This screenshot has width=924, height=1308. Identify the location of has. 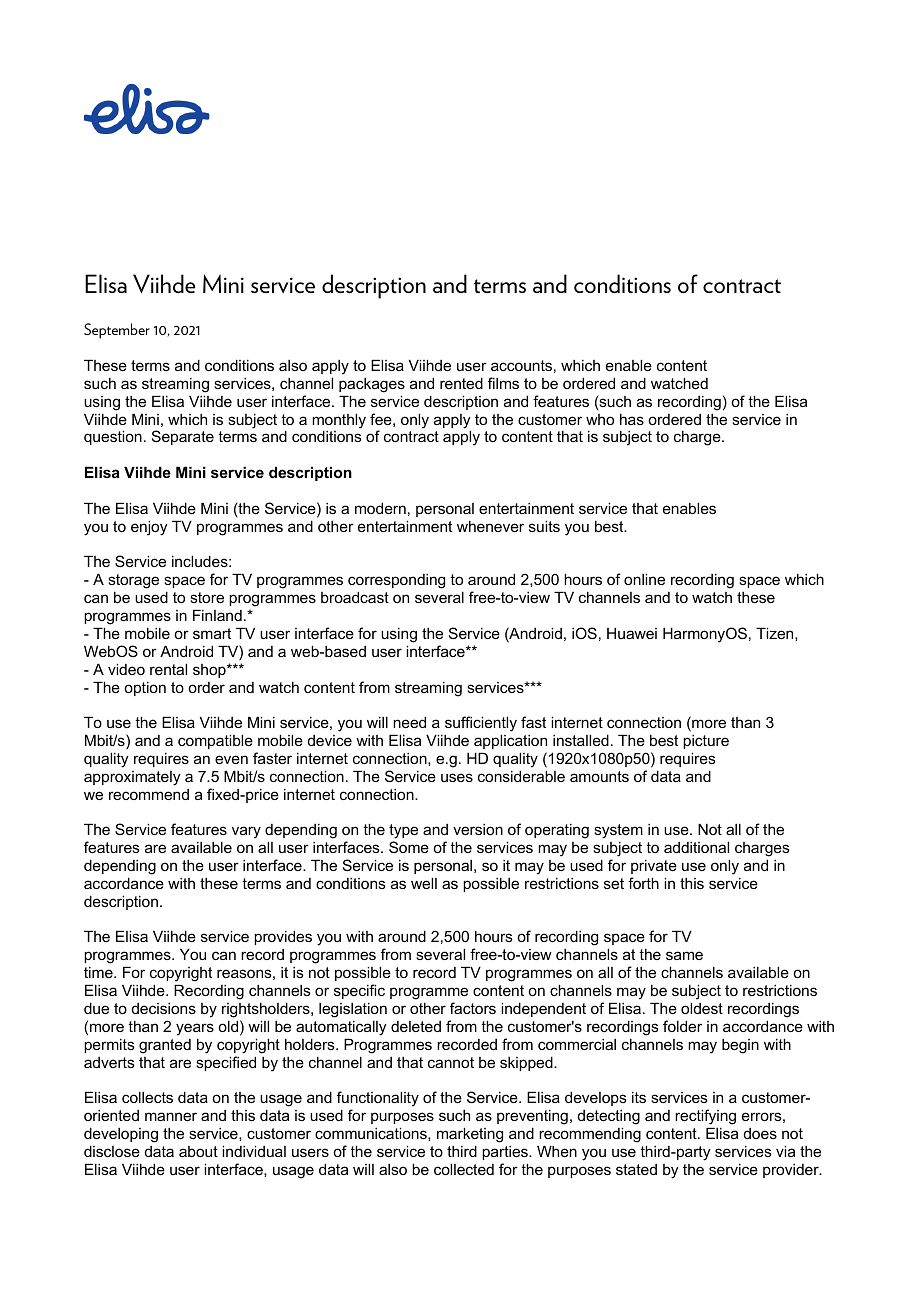
(632, 419).
